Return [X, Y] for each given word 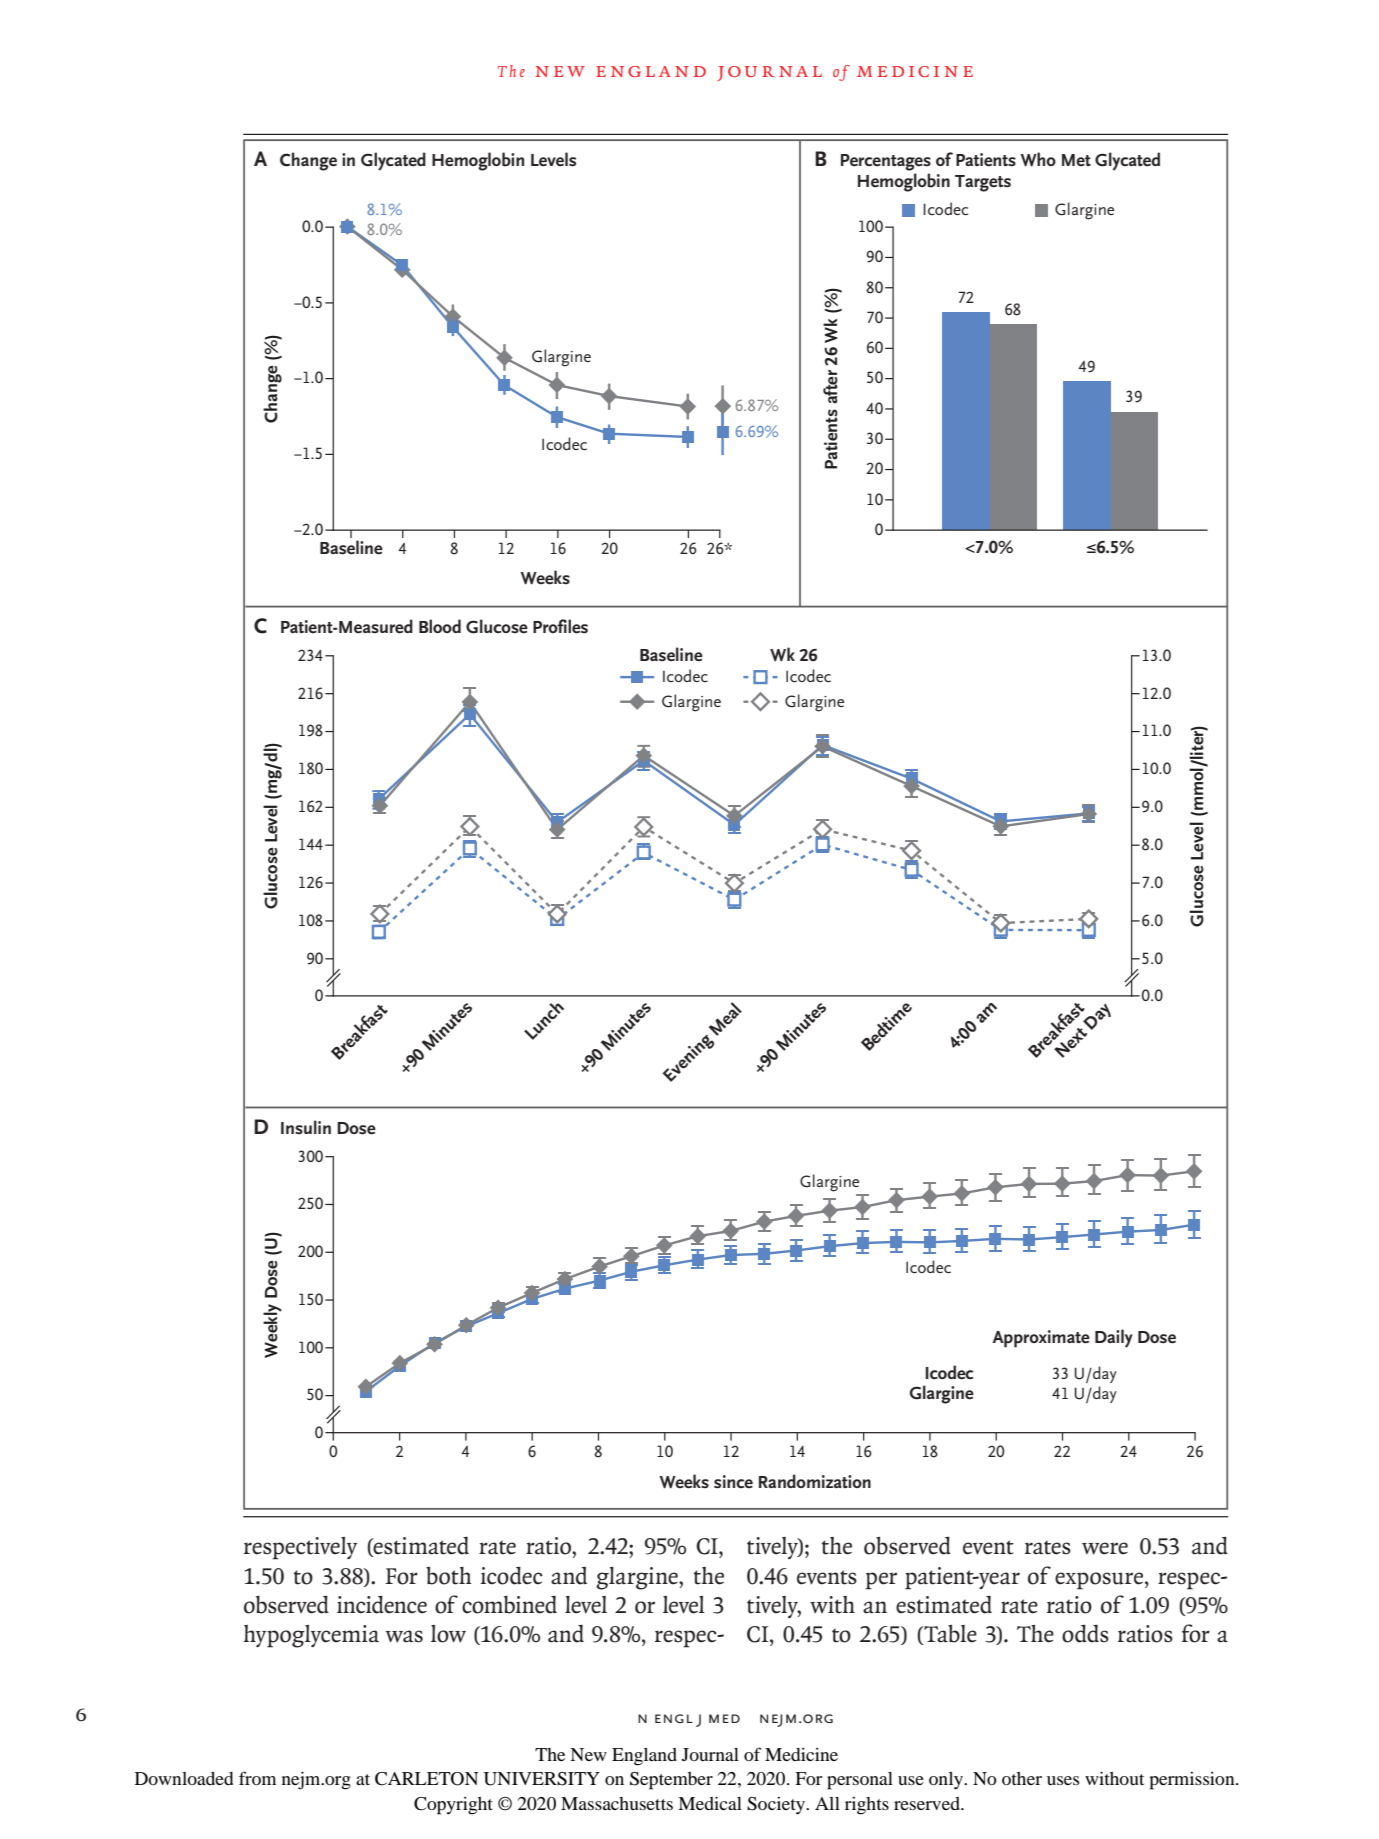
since [733, 1482]
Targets [983, 183]
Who [1038, 159]
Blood [440, 626]
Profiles [560, 626]
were [1105, 1548]
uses [1063, 1780]
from [257, 1778]
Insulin [306, 1127]
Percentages [886, 162]
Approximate [1041, 1339]
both [449, 1576]
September [671, 1781]
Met [1076, 160]
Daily [1114, 1338]
